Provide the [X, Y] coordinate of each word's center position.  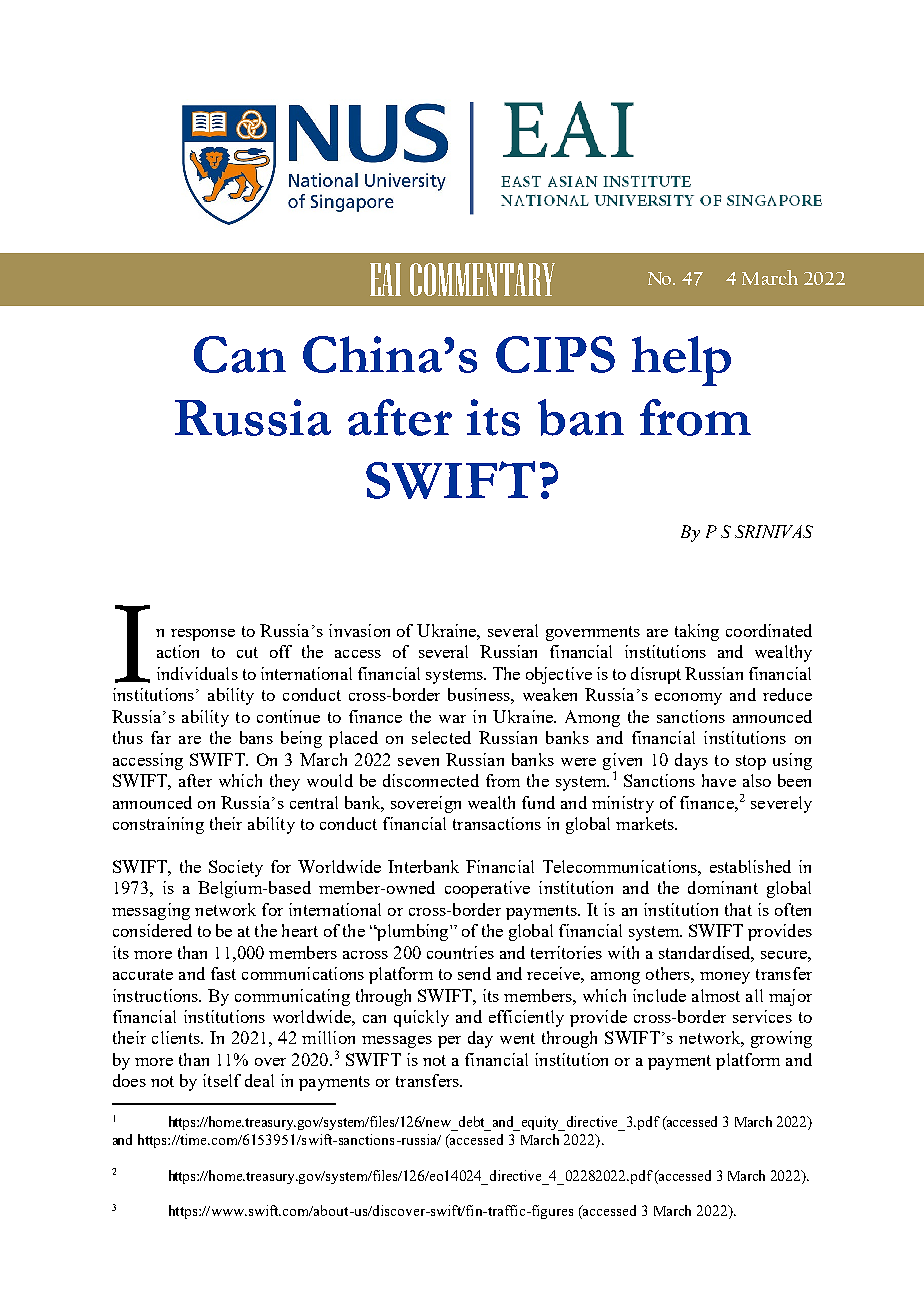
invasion [359, 630]
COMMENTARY [482, 279]
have [719, 780]
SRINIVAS [774, 531]
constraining [158, 825]
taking [697, 632]
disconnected [431, 780]
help [681, 361]
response [203, 635]
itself [222, 1080]
